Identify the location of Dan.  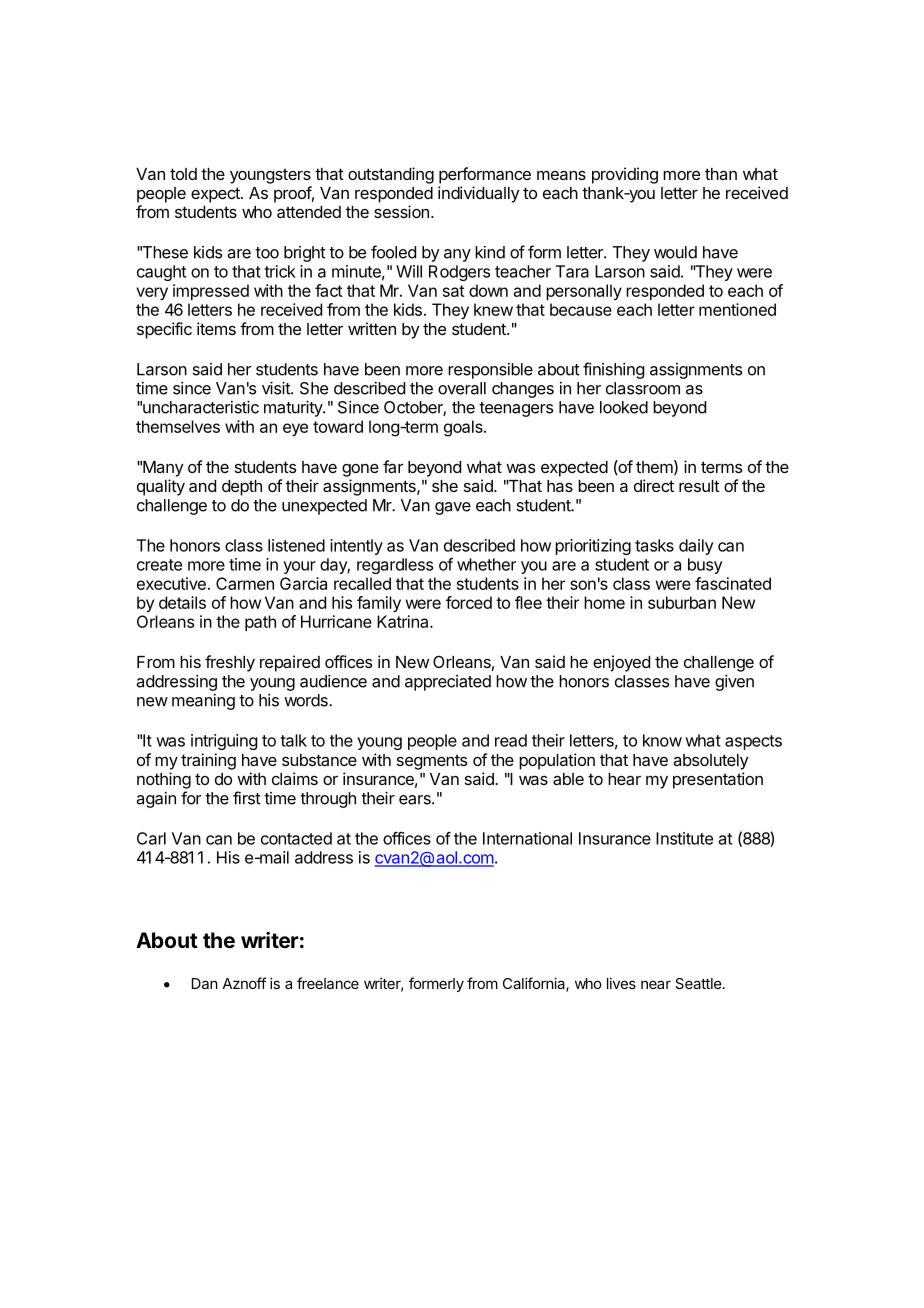
(205, 983).
